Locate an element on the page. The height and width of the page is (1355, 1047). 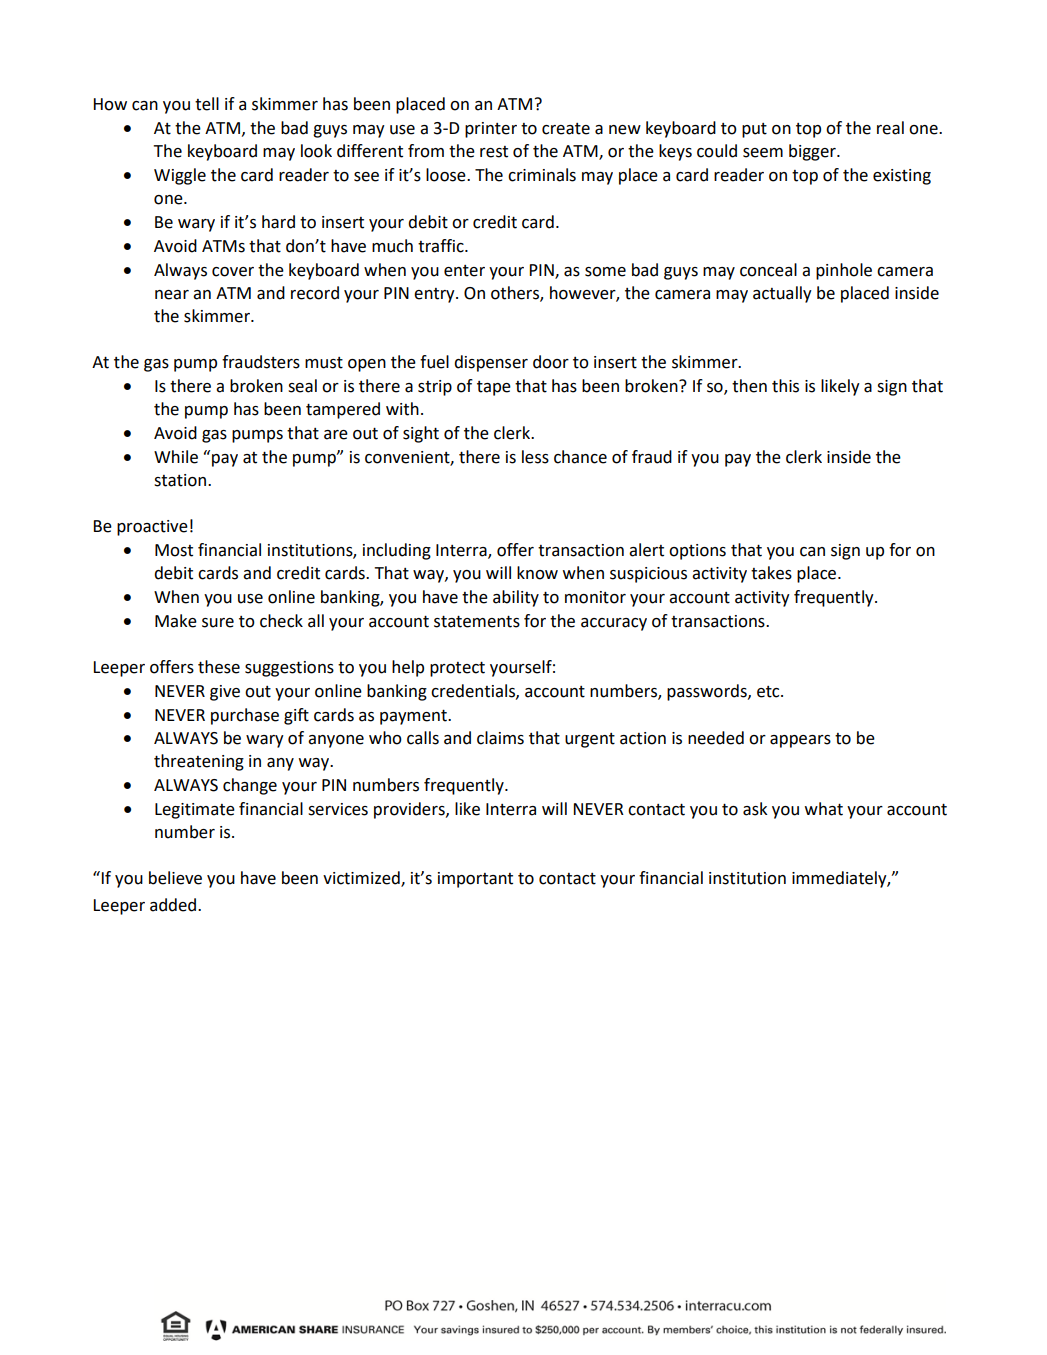
less is located at coordinates (535, 457).
